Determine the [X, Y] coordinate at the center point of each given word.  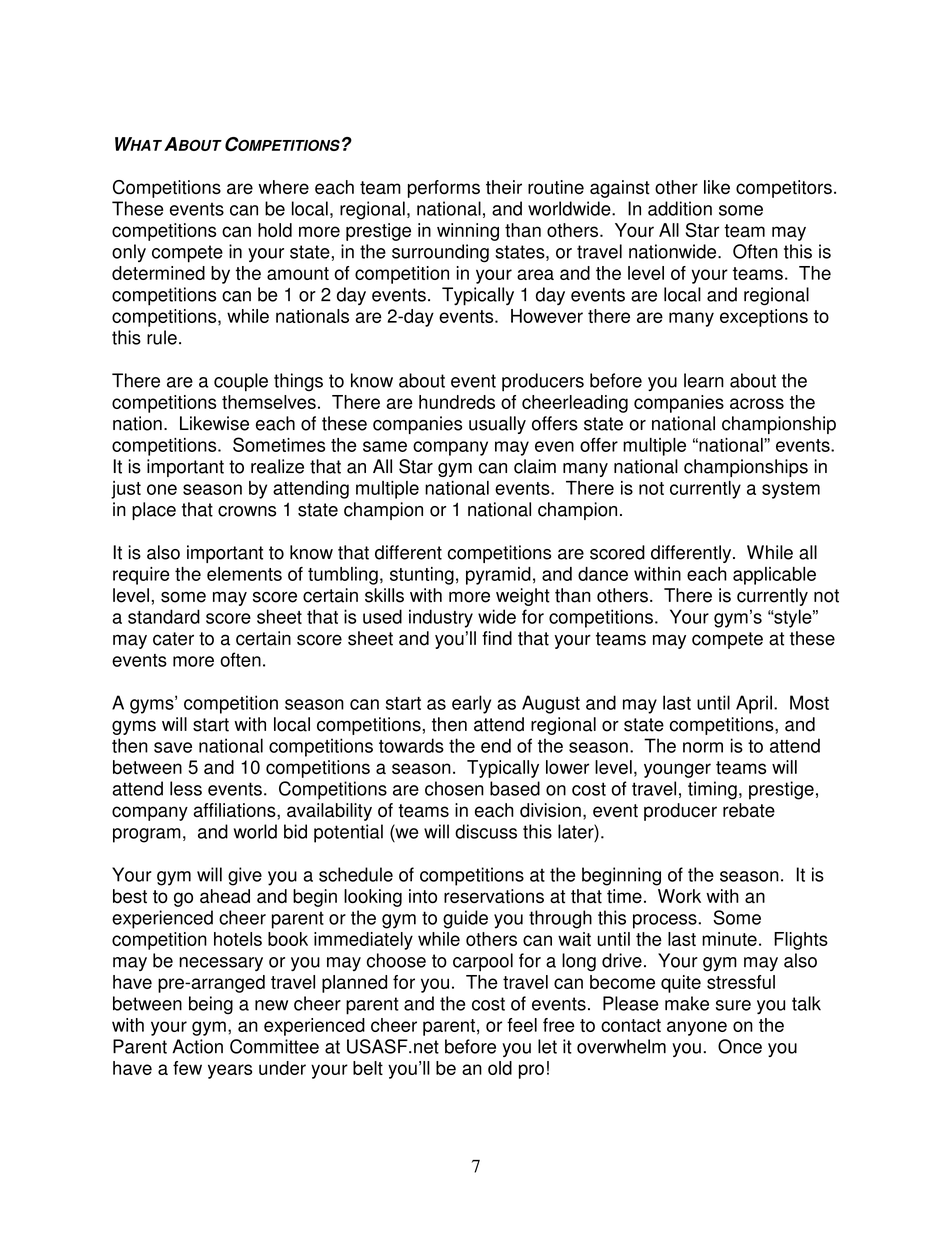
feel [522, 1025]
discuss [486, 831]
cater [173, 639]
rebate [749, 810]
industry [441, 618]
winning [468, 232]
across [757, 403]
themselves [269, 402]
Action [197, 1046]
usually [497, 425]
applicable [774, 576]
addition [680, 208]
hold [275, 230]
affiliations [235, 810]
